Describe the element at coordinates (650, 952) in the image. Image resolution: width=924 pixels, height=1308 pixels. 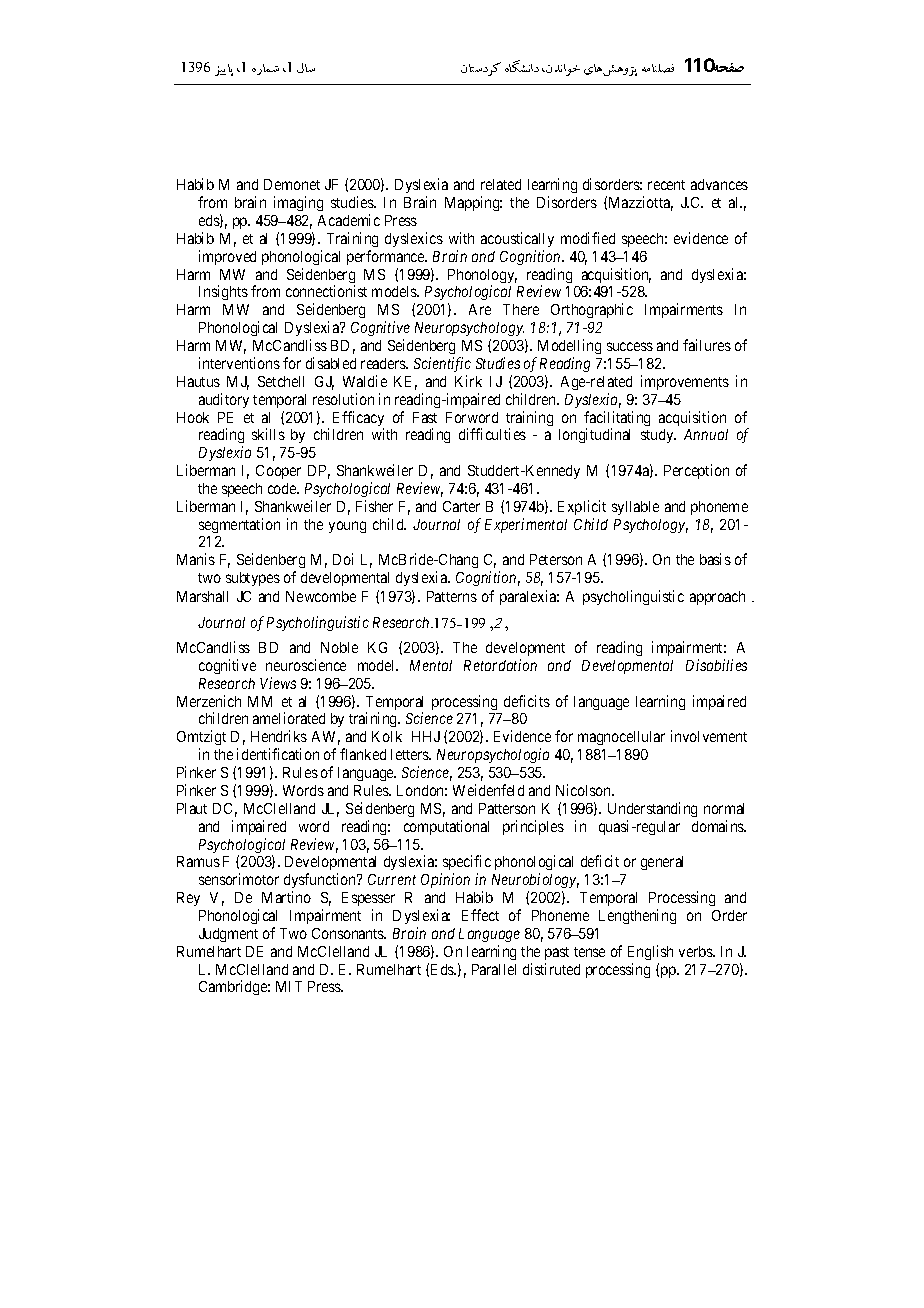
I see `English` at that location.
